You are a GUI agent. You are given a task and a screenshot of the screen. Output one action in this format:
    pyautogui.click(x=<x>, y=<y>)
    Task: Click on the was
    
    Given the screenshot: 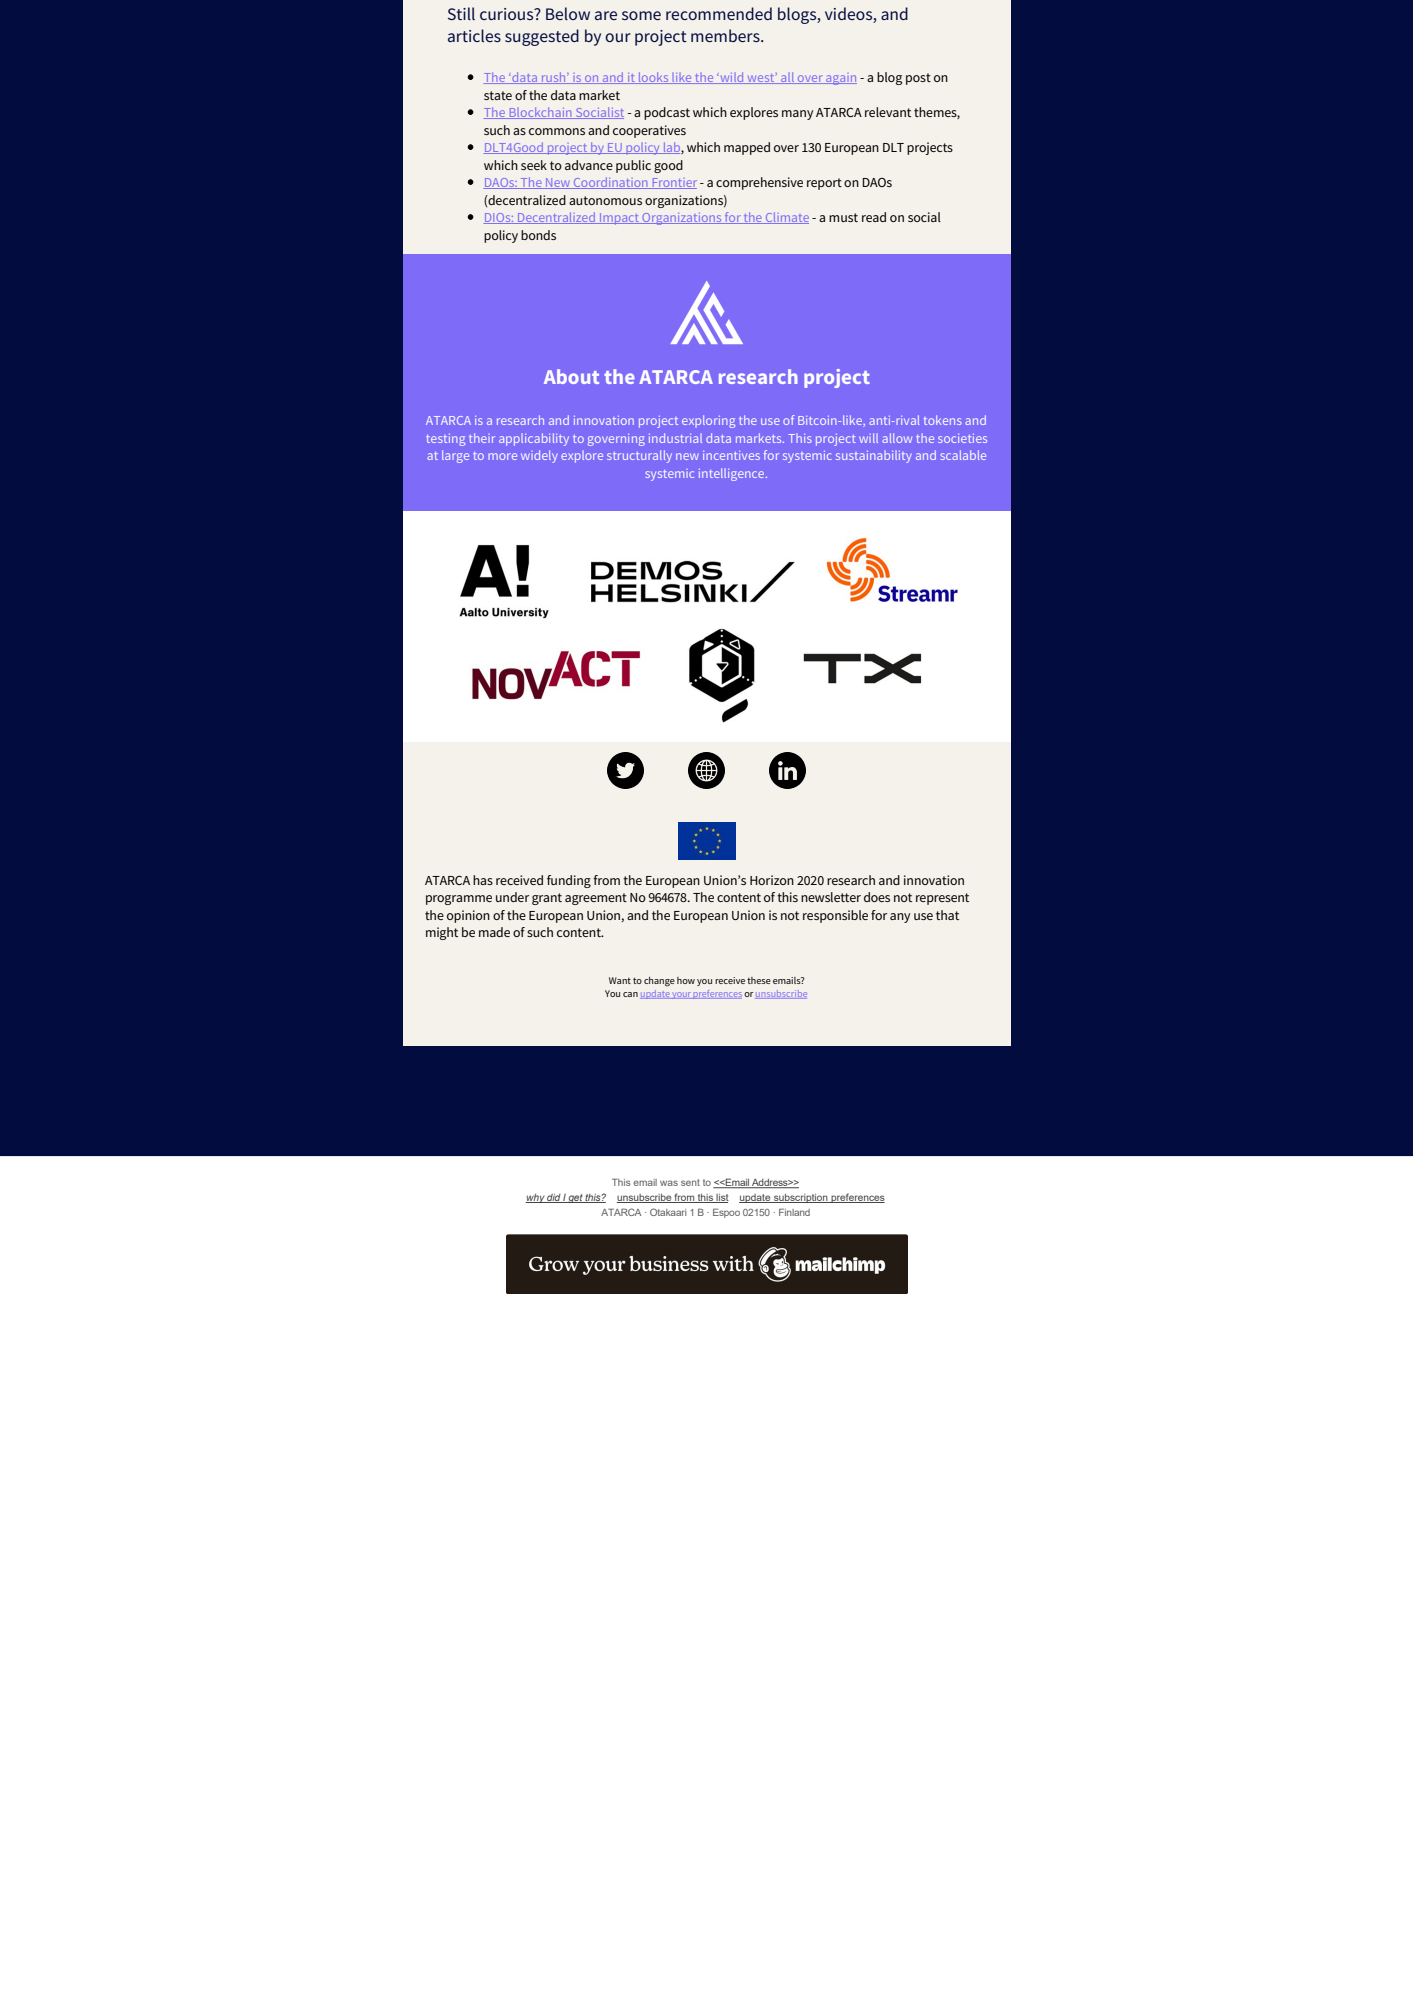 What is the action you would take?
    pyautogui.click(x=669, y=1183)
